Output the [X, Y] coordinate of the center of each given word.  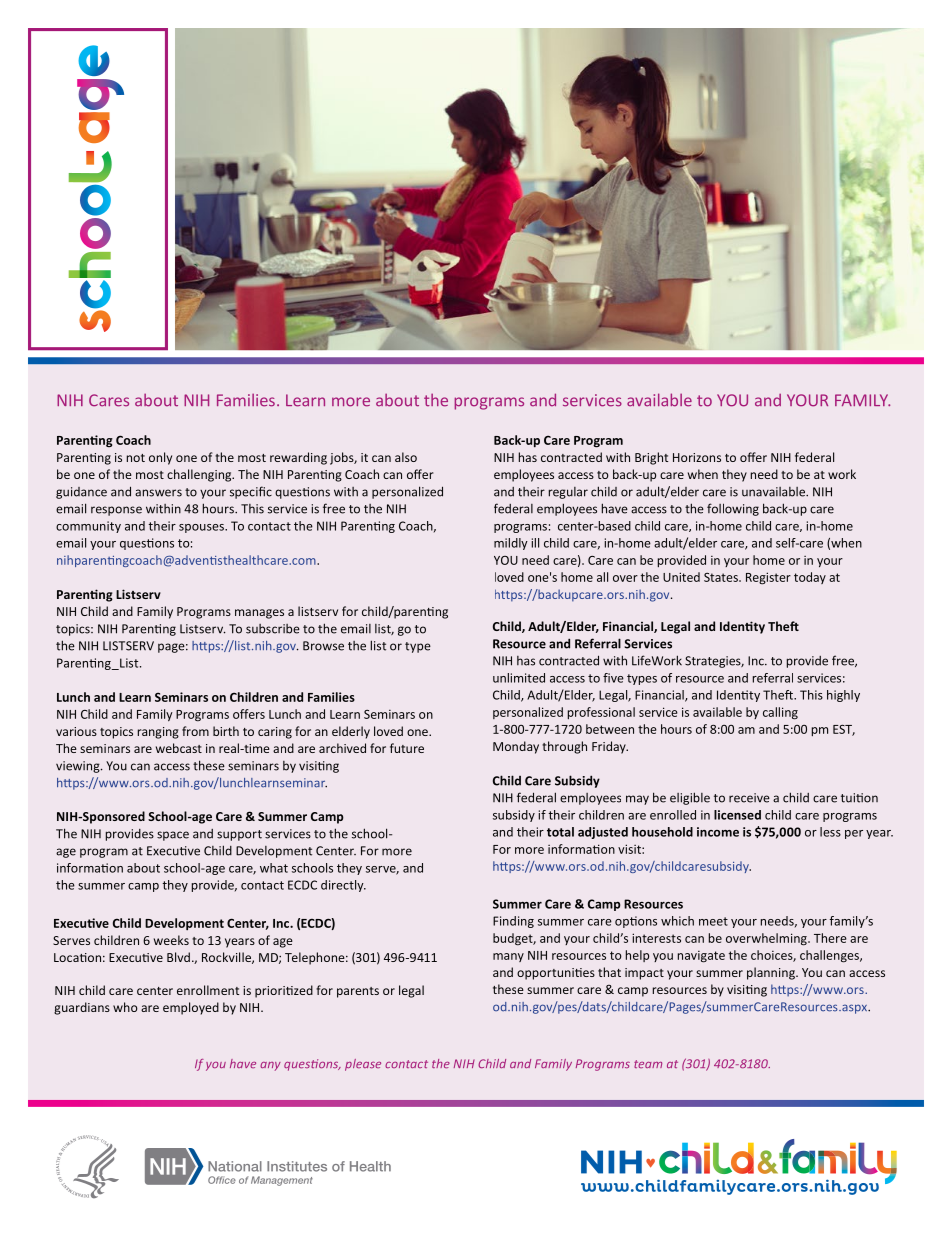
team [648, 1064]
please [363, 1065]
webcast [179, 748]
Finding [513, 922]
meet [713, 921]
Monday [516, 747]
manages [259, 614]
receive [749, 798]
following [733, 509]
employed [191, 1008]
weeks [171, 940]
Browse [323, 646]
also [406, 457]
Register [768, 578]
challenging [200, 475]
